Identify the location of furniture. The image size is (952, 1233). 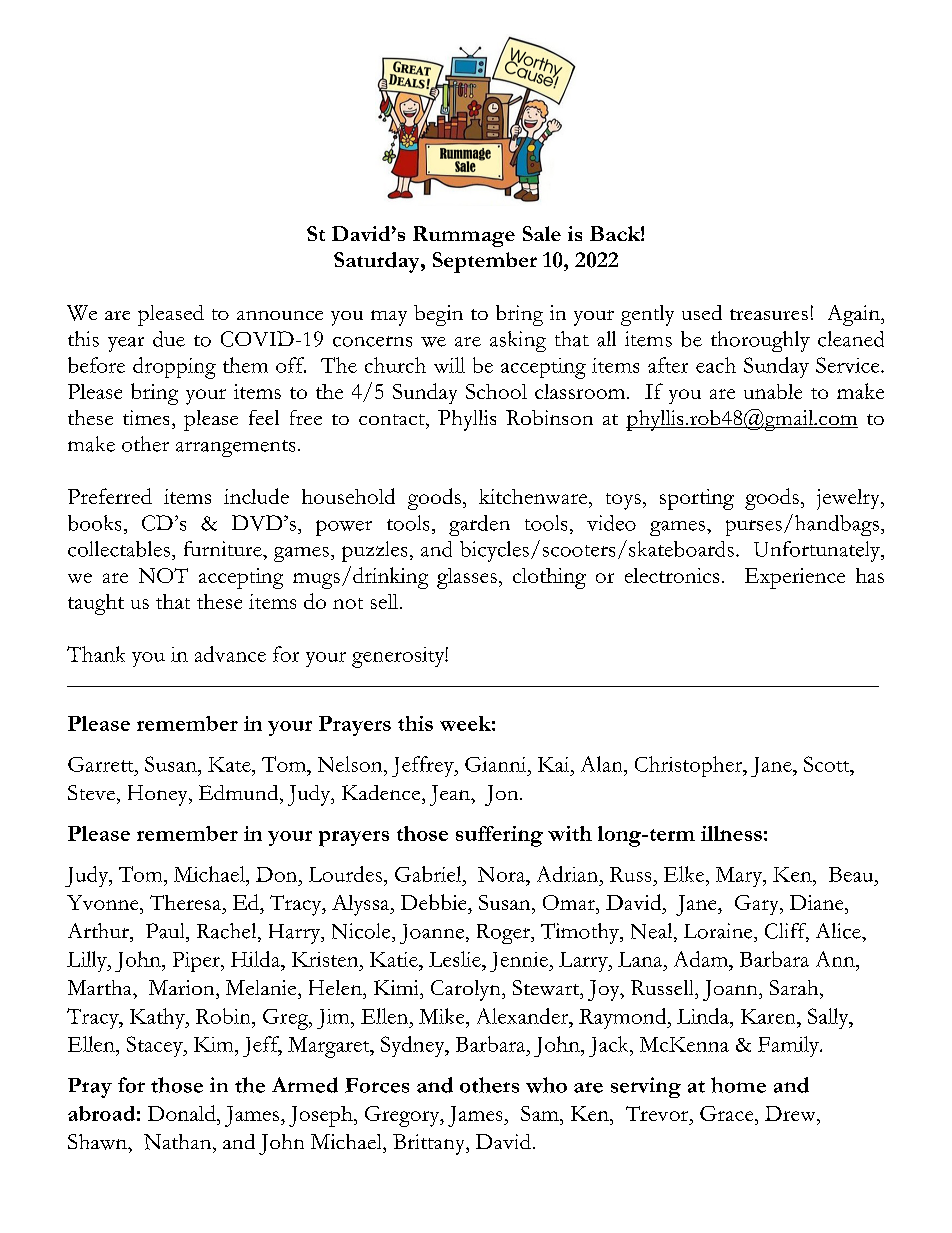
(224, 549).
